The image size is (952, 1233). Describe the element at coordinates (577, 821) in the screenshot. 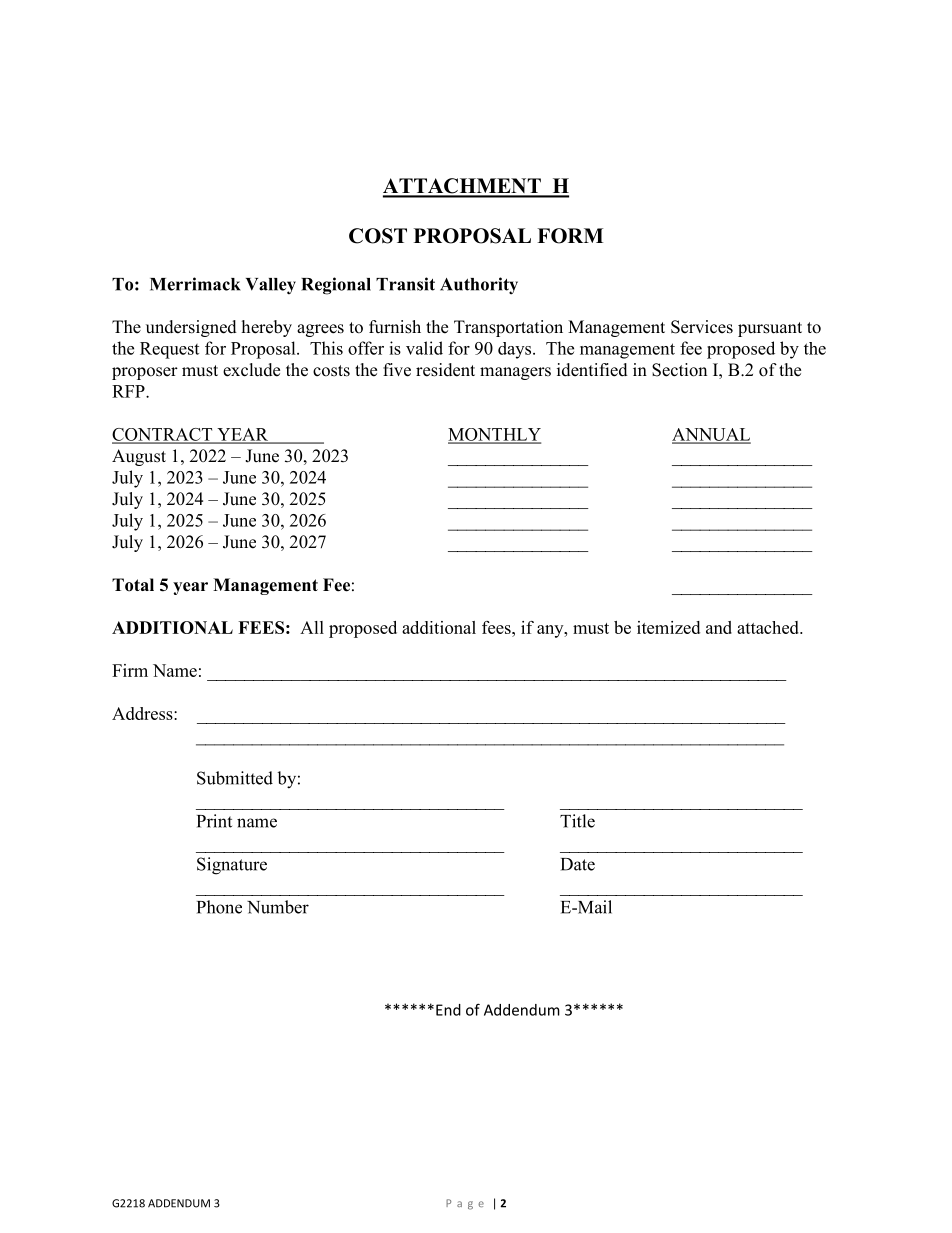

I see `Title` at that location.
